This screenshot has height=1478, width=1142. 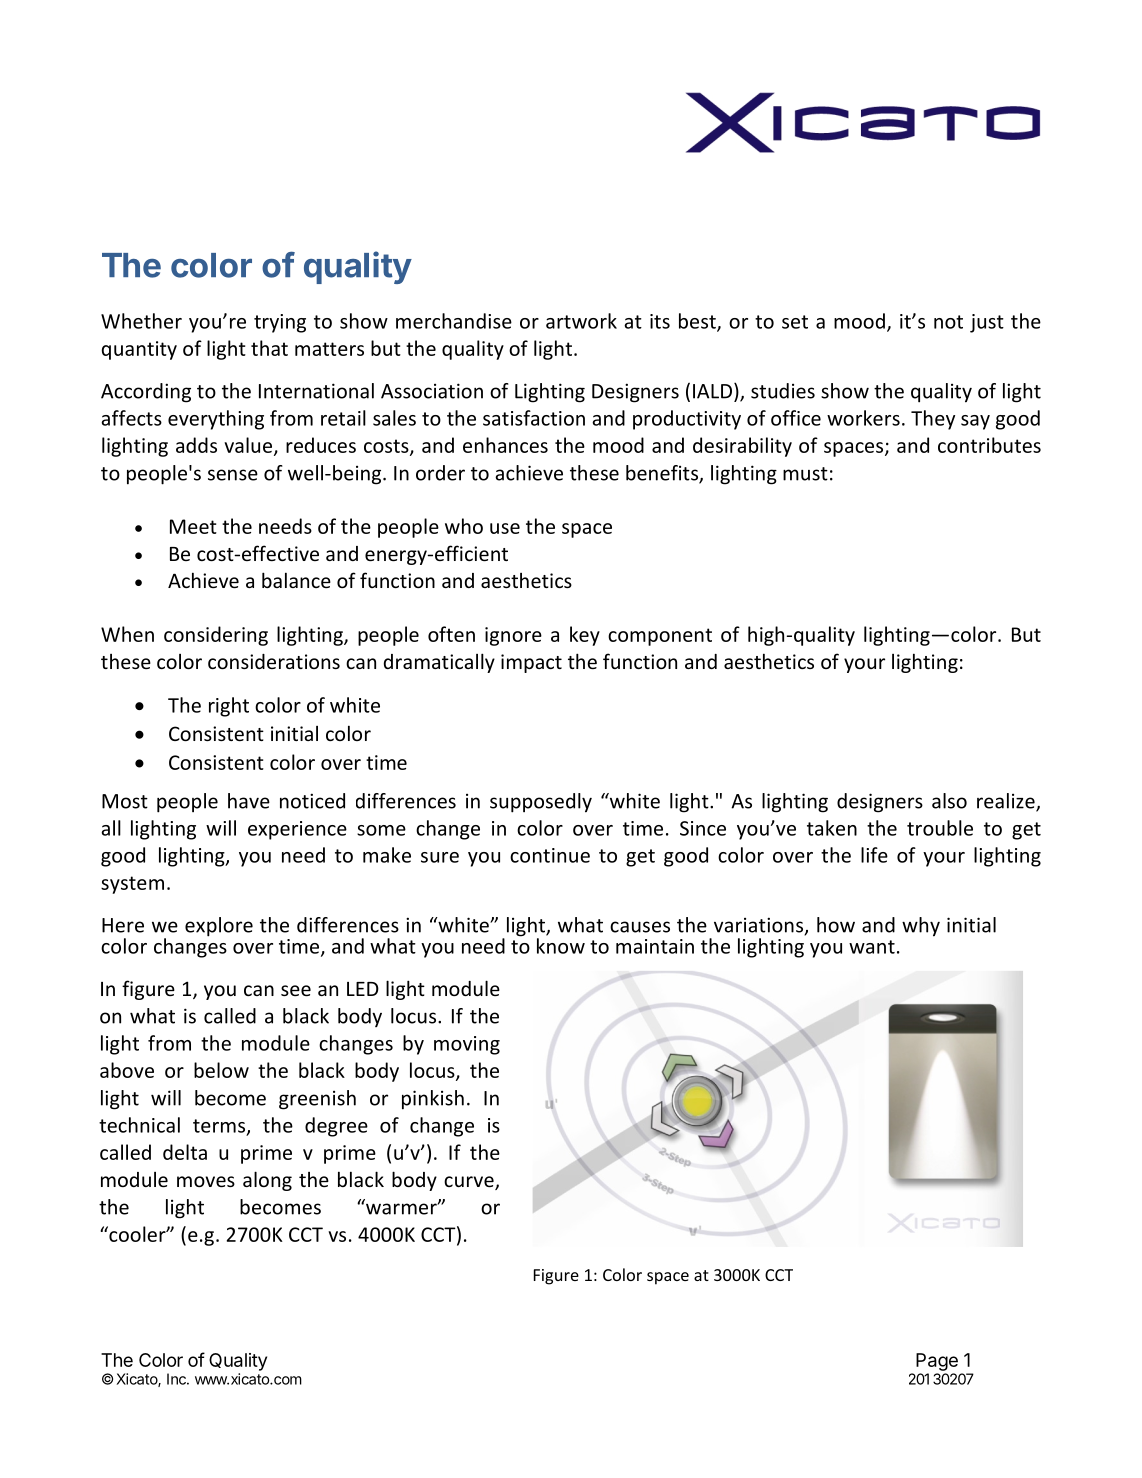 What do you see at coordinates (229, 707) in the screenshot?
I see `right` at bounding box center [229, 707].
